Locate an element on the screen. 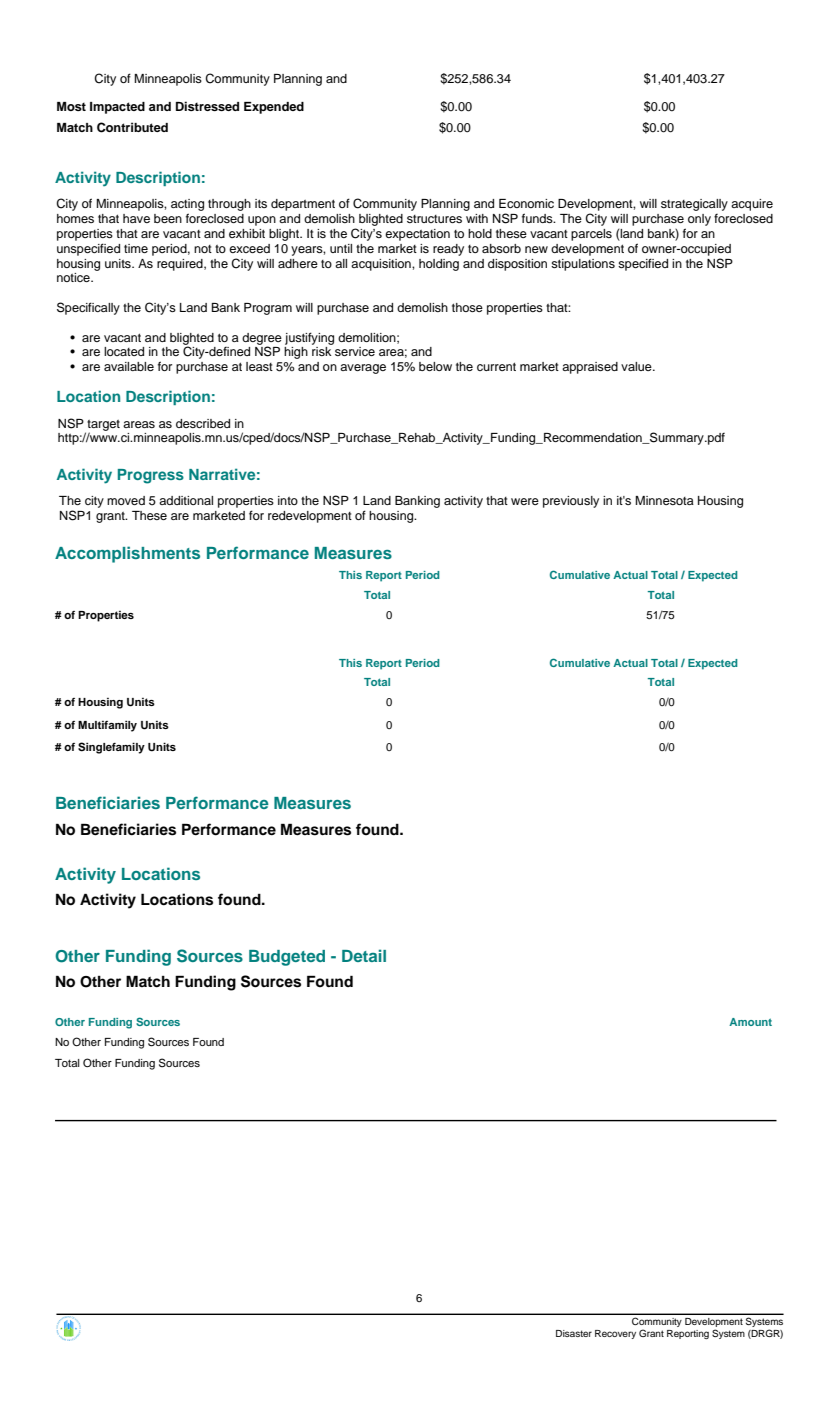 This screenshot has width=840, height=1414. Disaster is located at coordinates (574, 1333).
